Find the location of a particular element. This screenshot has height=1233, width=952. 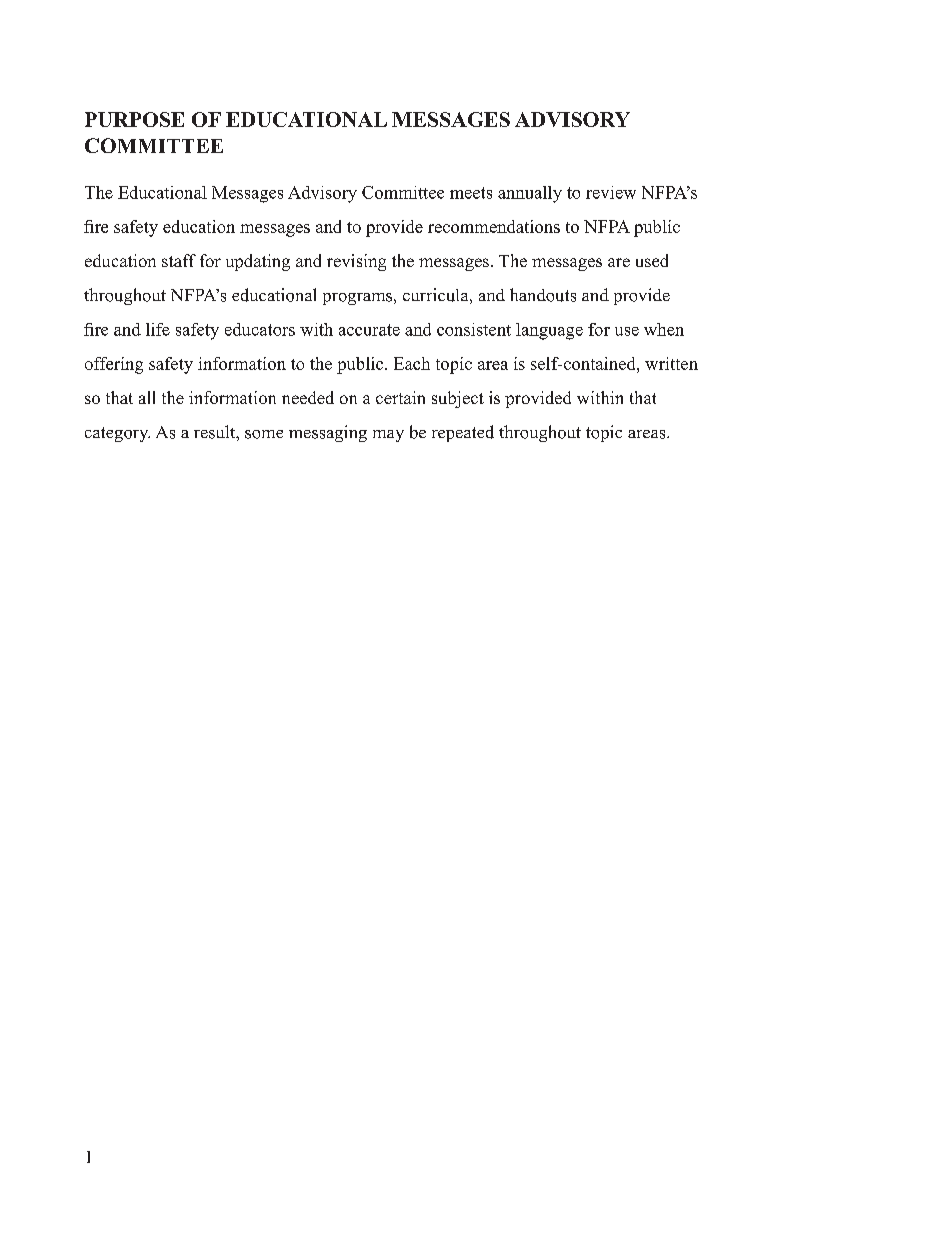

written is located at coordinates (671, 363).
